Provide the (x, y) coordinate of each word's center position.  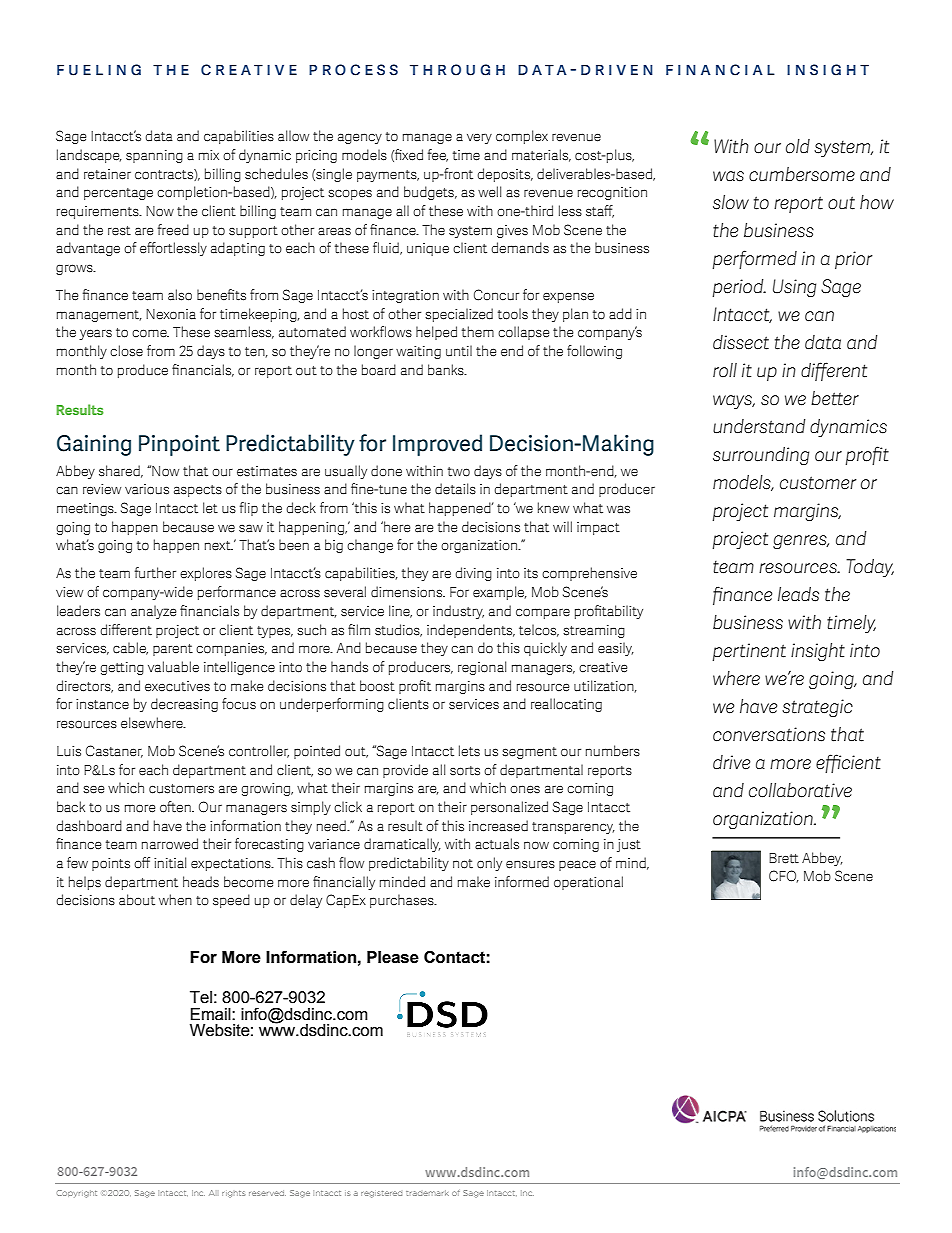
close (126, 351)
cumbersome (802, 174)
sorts (465, 771)
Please (393, 957)
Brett (784, 858)
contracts (165, 175)
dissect (741, 342)
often (176, 807)
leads (798, 594)
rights (233, 1194)
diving (473, 574)
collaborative (800, 790)
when (175, 899)
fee (438, 155)
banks (447, 370)
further (155, 573)
